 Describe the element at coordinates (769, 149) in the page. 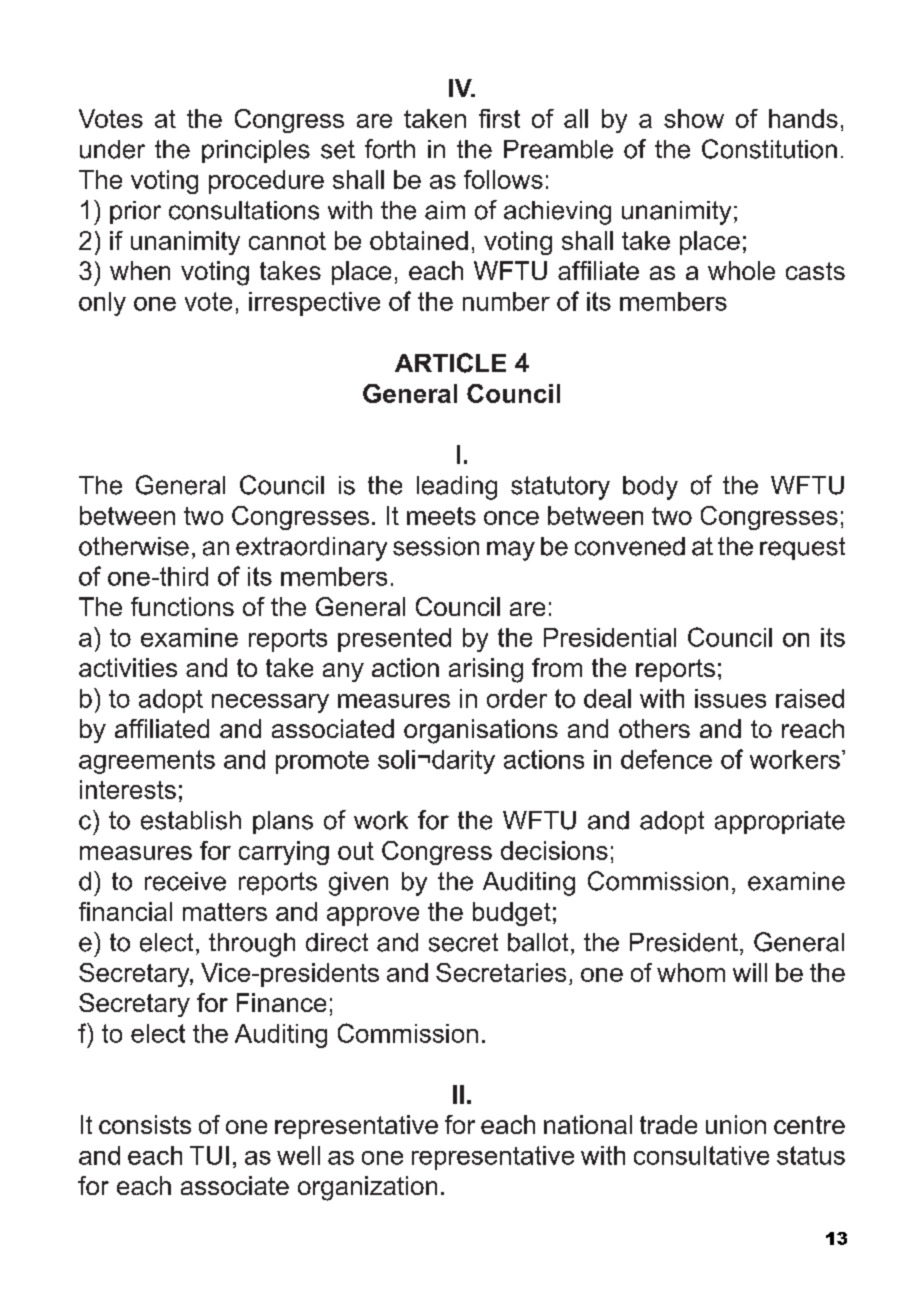

I see `Constitution` at that location.
